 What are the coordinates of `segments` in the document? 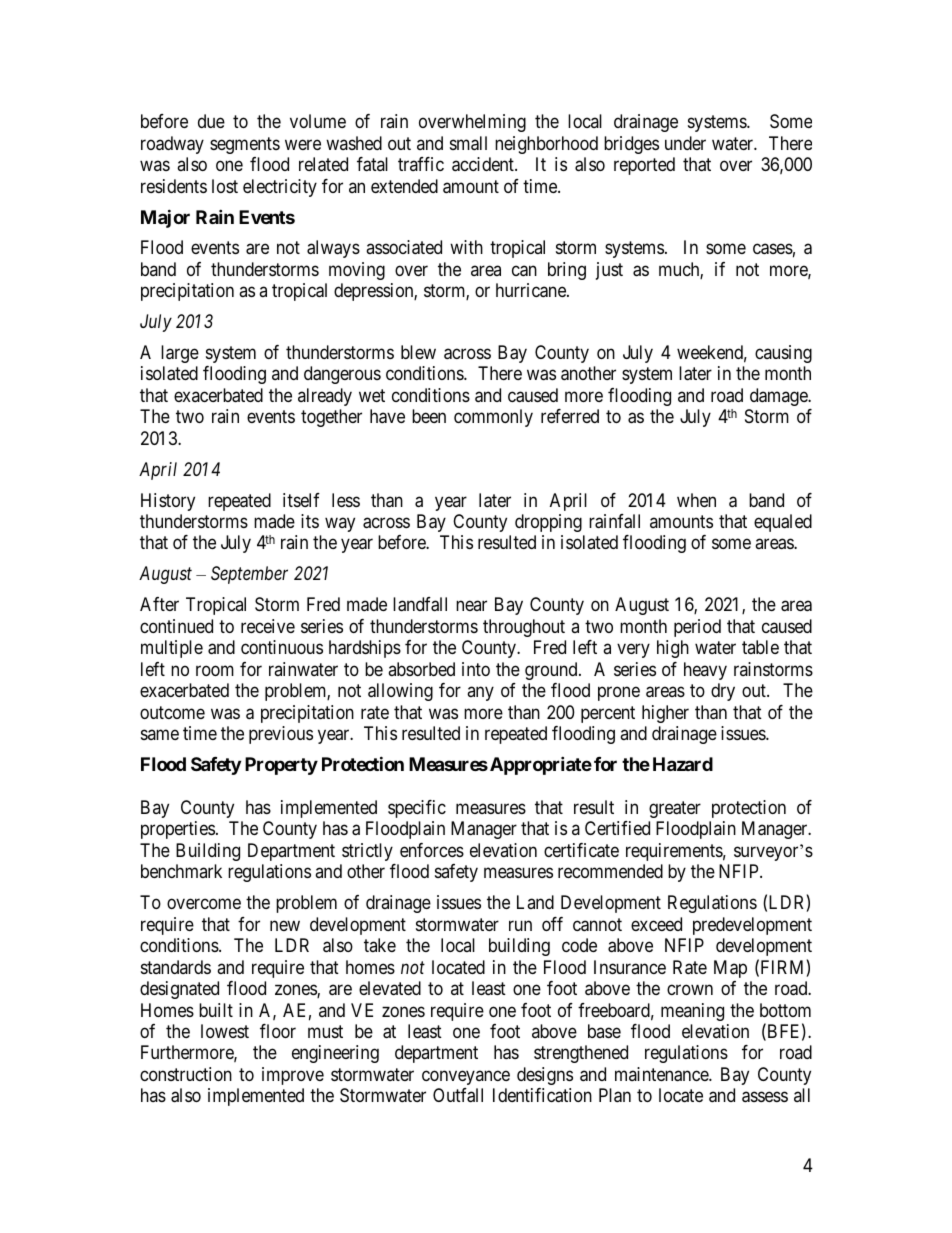 It's located at (245, 145).
